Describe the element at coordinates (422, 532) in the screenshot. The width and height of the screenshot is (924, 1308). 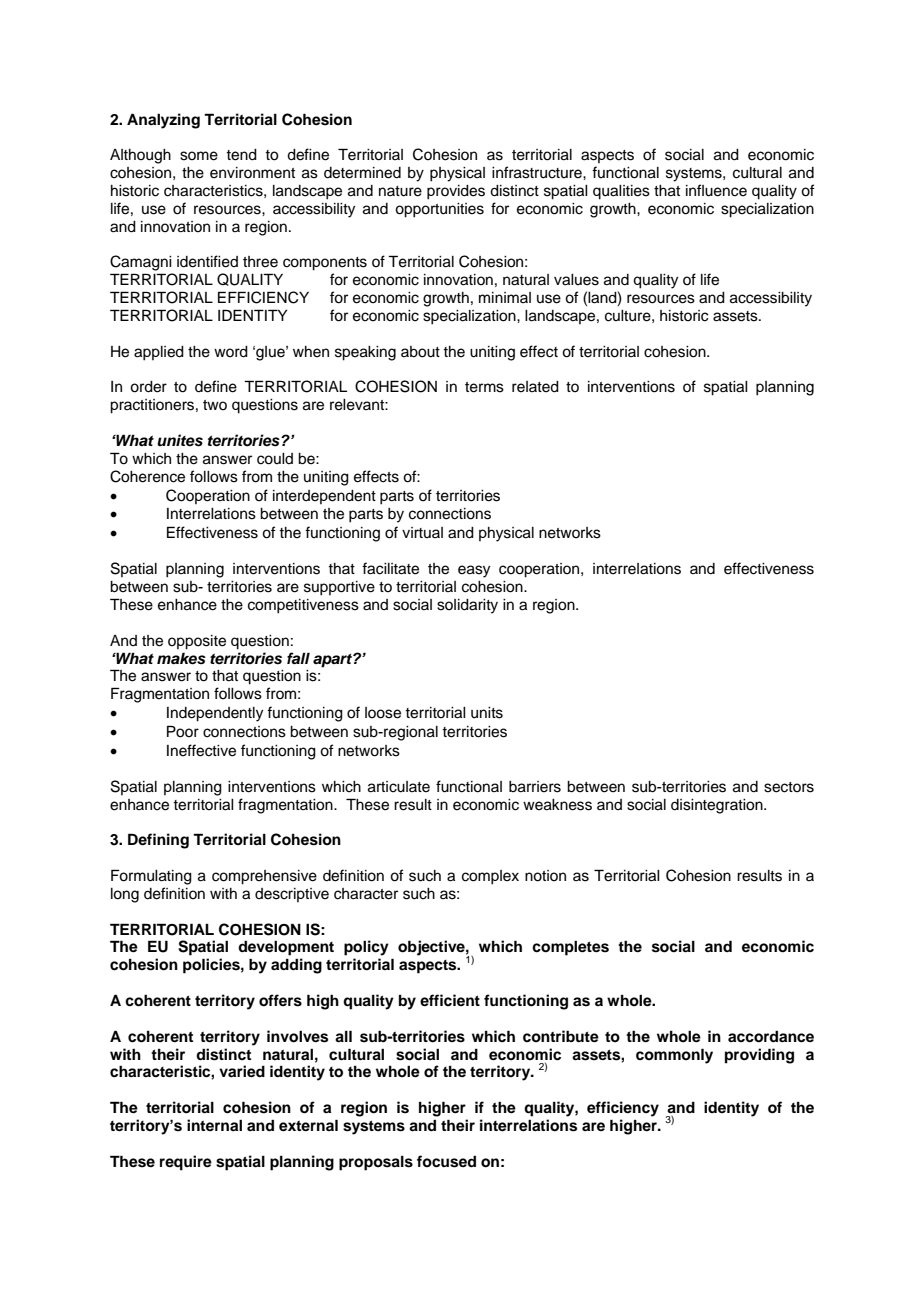
I see `virtual` at that location.
